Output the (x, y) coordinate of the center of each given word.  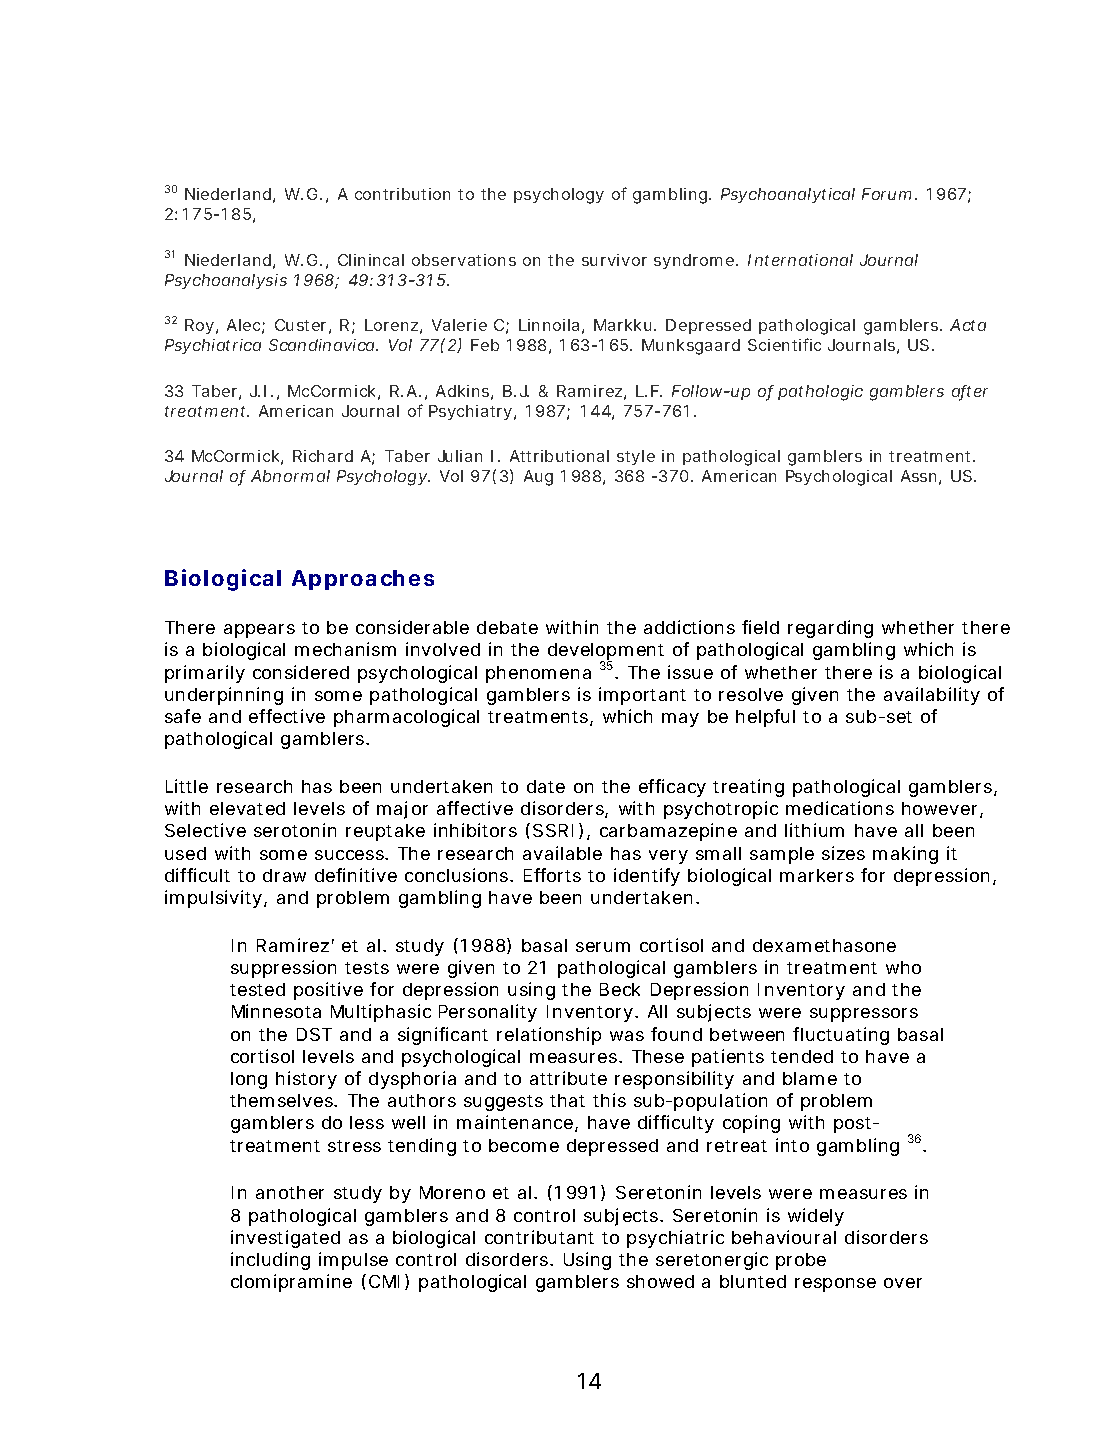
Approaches (363, 580)
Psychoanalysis (226, 281)
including (270, 1261)
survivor (614, 260)
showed (660, 1281)
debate (507, 627)
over (903, 1283)
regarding (830, 629)
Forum (886, 194)
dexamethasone (824, 945)
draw (284, 875)
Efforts (552, 875)
